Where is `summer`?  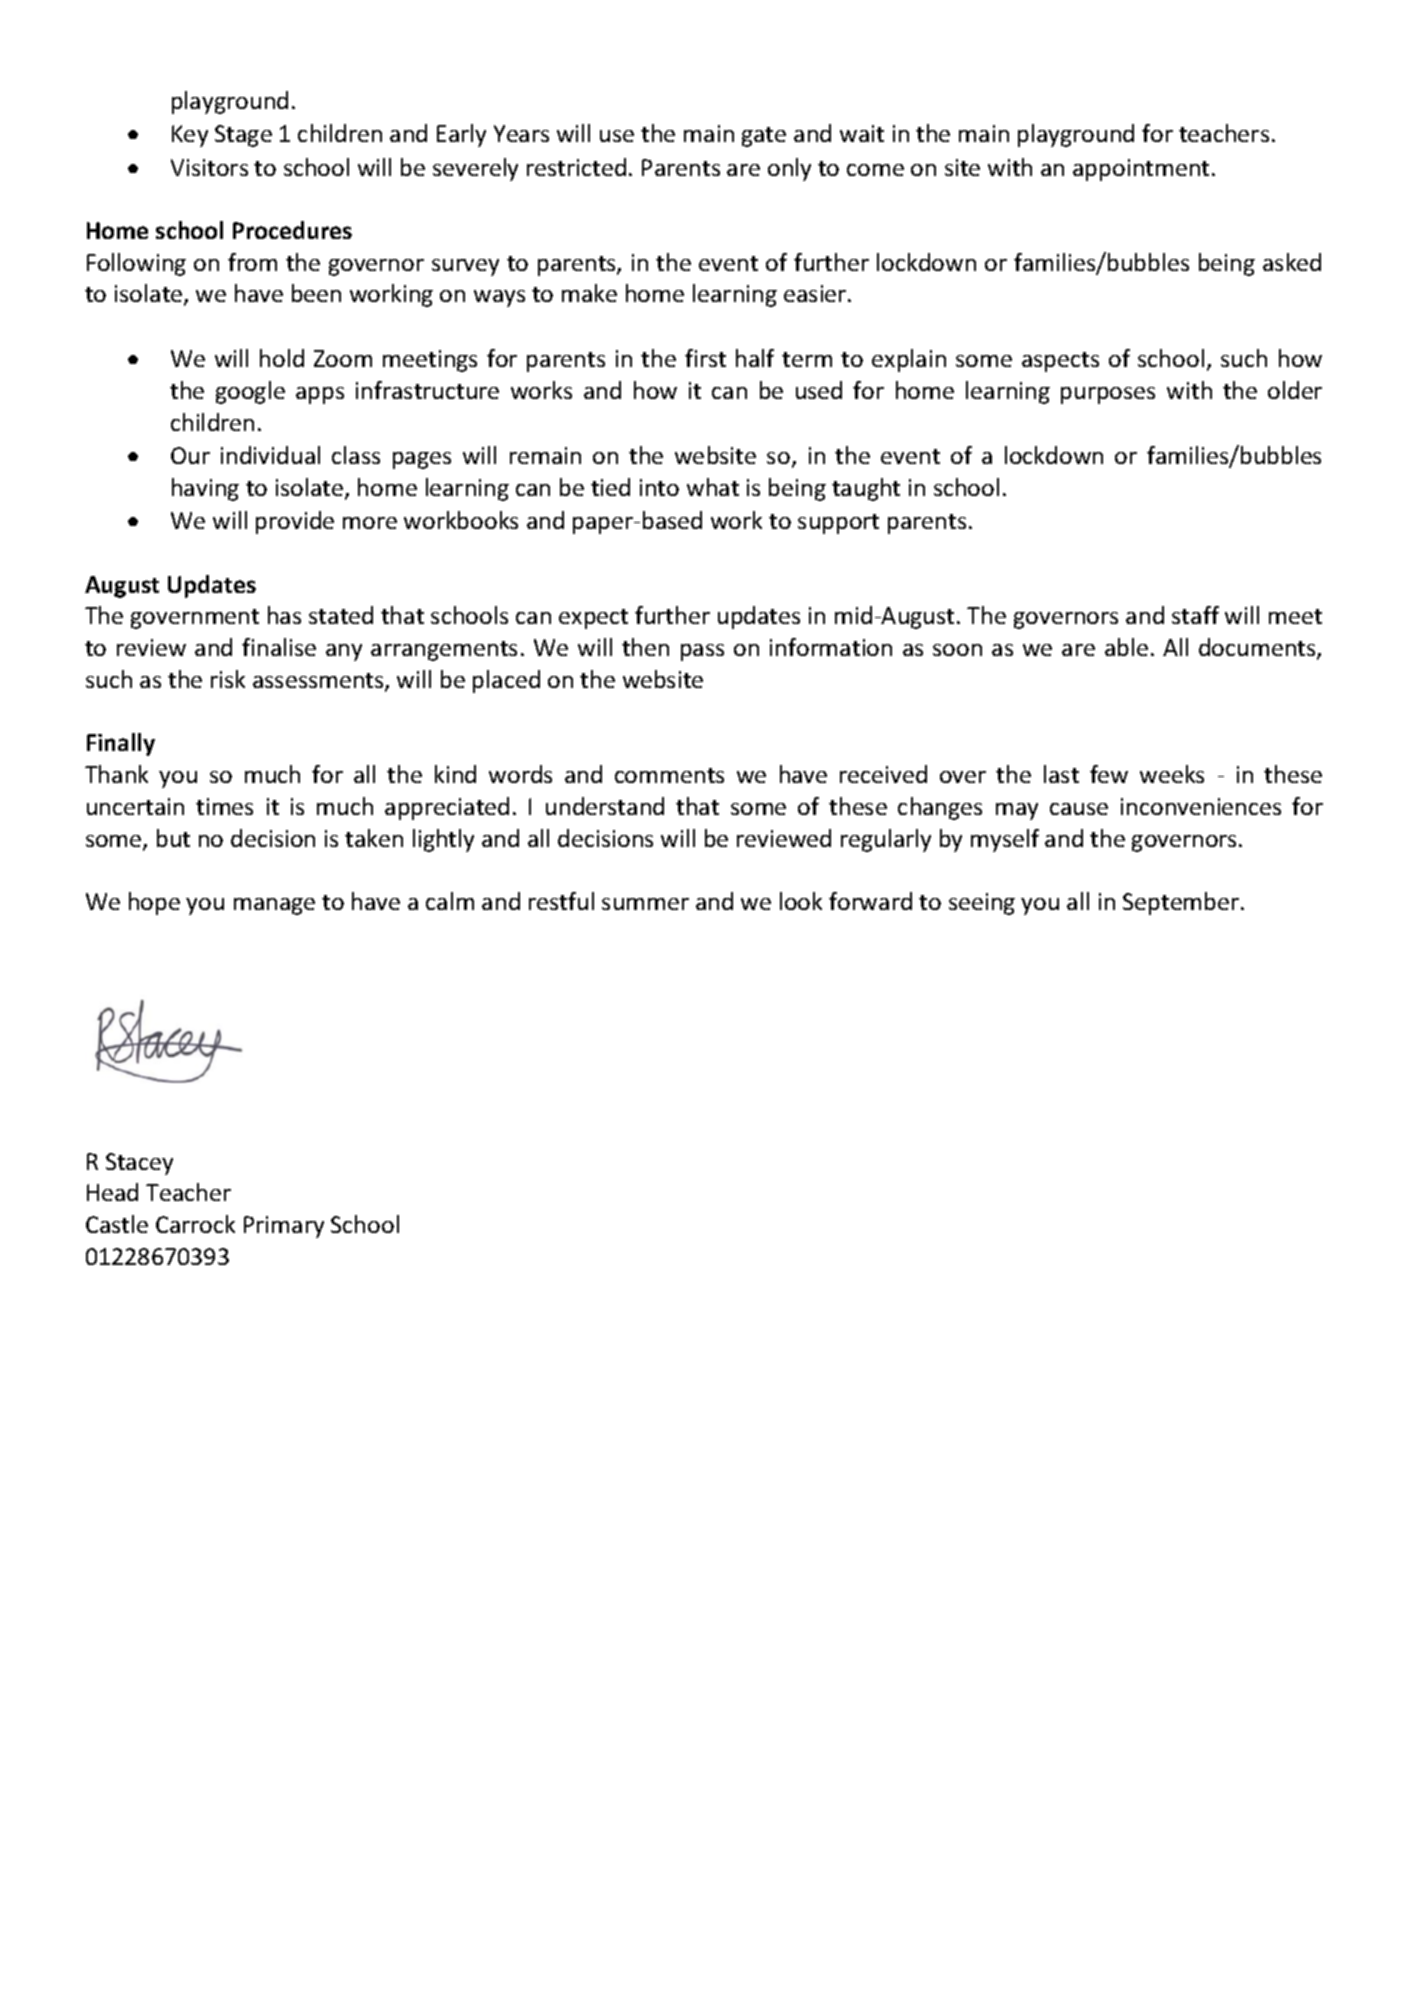 summer is located at coordinates (645, 904).
